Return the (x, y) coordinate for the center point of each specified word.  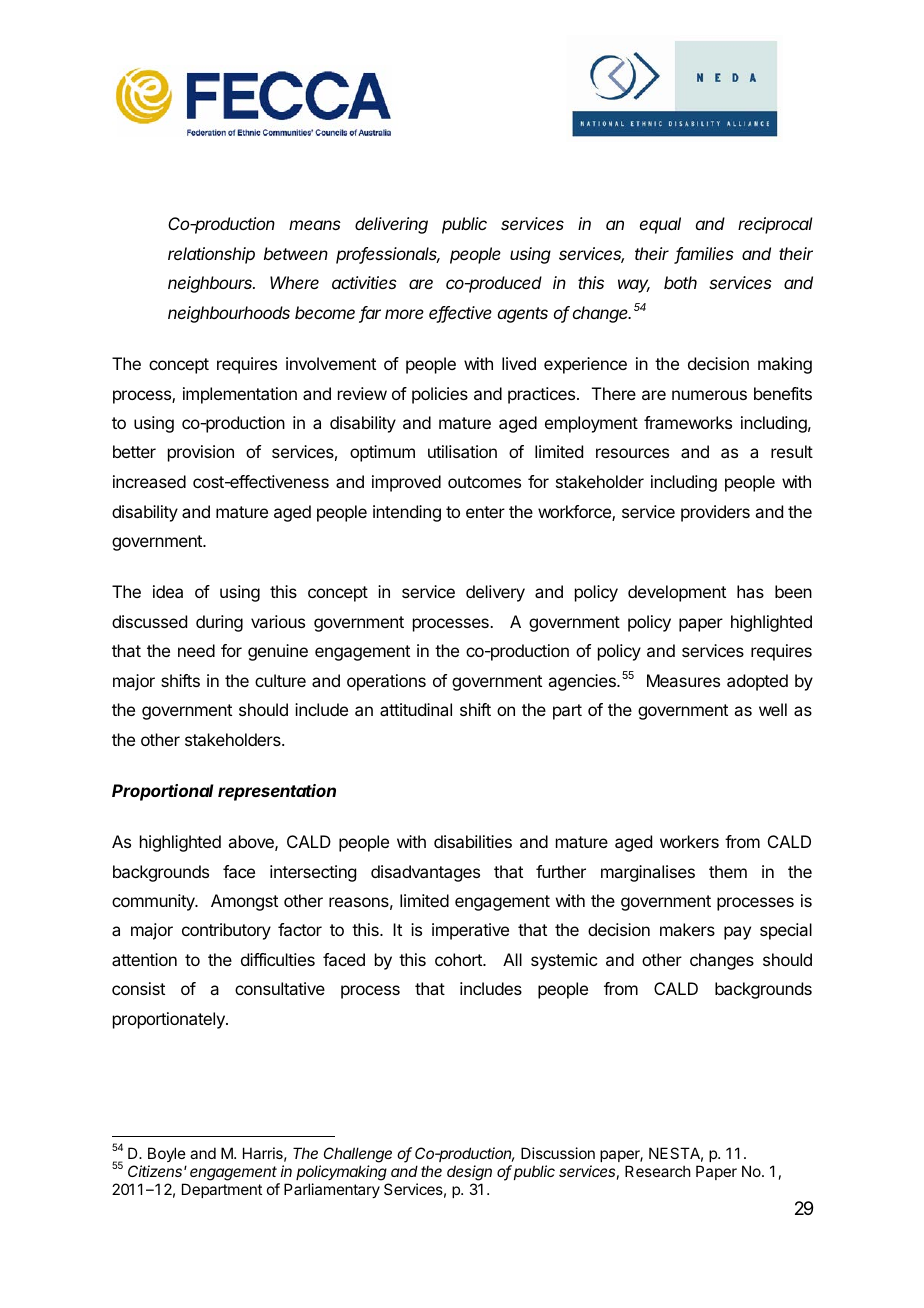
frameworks (688, 422)
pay (737, 933)
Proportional (163, 792)
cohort (459, 959)
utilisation (462, 451)
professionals (388, 255)
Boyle (167, 1154)
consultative (280, 988)
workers (689, 841)
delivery (495, 593)
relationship (211, 255)
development (677, 593)
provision (201, 453)
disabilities (473, 841)
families (704, 255)
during (219, 623)
